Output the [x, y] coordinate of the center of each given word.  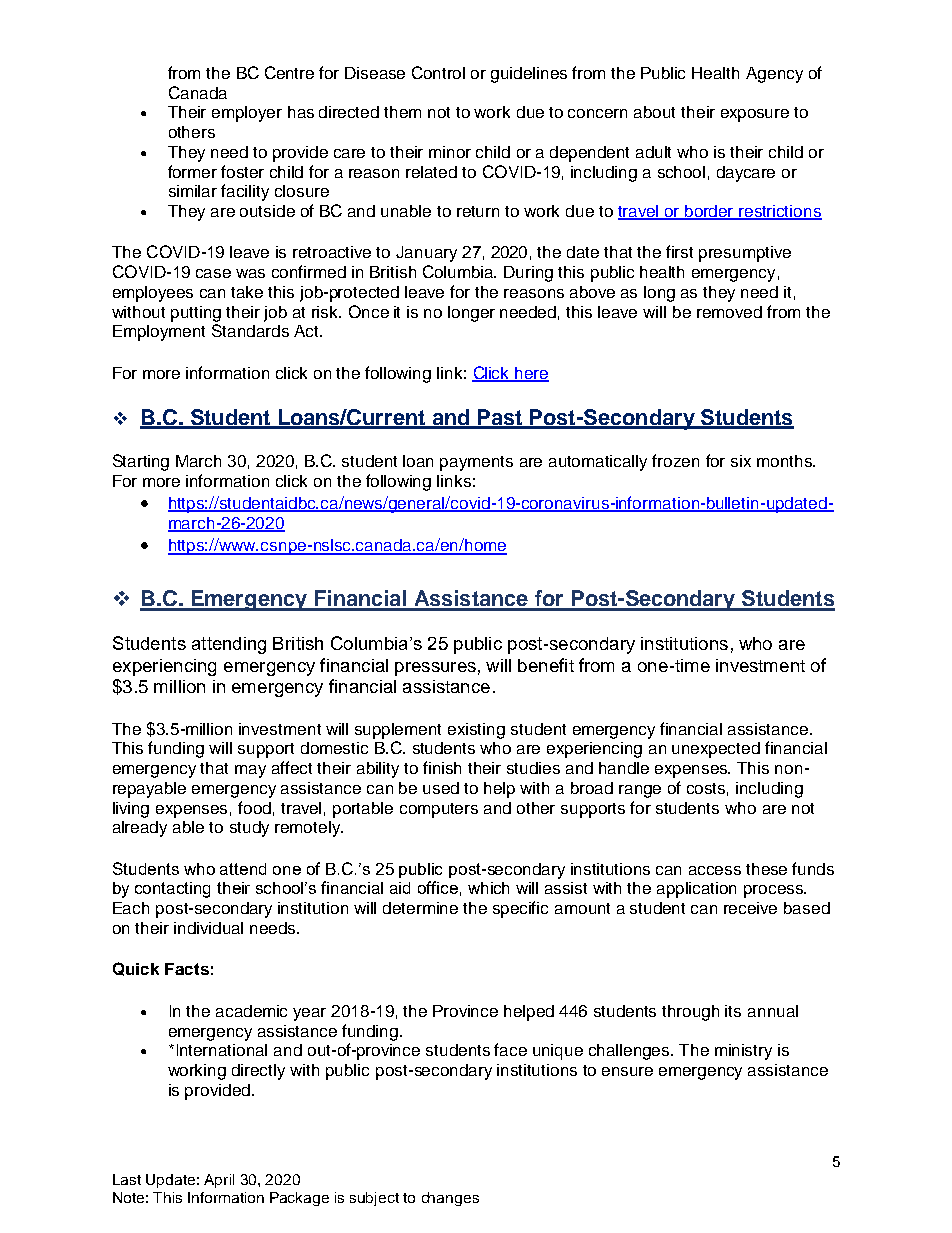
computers [439, 810]
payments [476, 463]
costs [707, 789]
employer [247, 114]
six [741, 461]
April [219, 1181]
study [249, 829]
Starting [141, 462]
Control [438, 72]
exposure [755, 115]
